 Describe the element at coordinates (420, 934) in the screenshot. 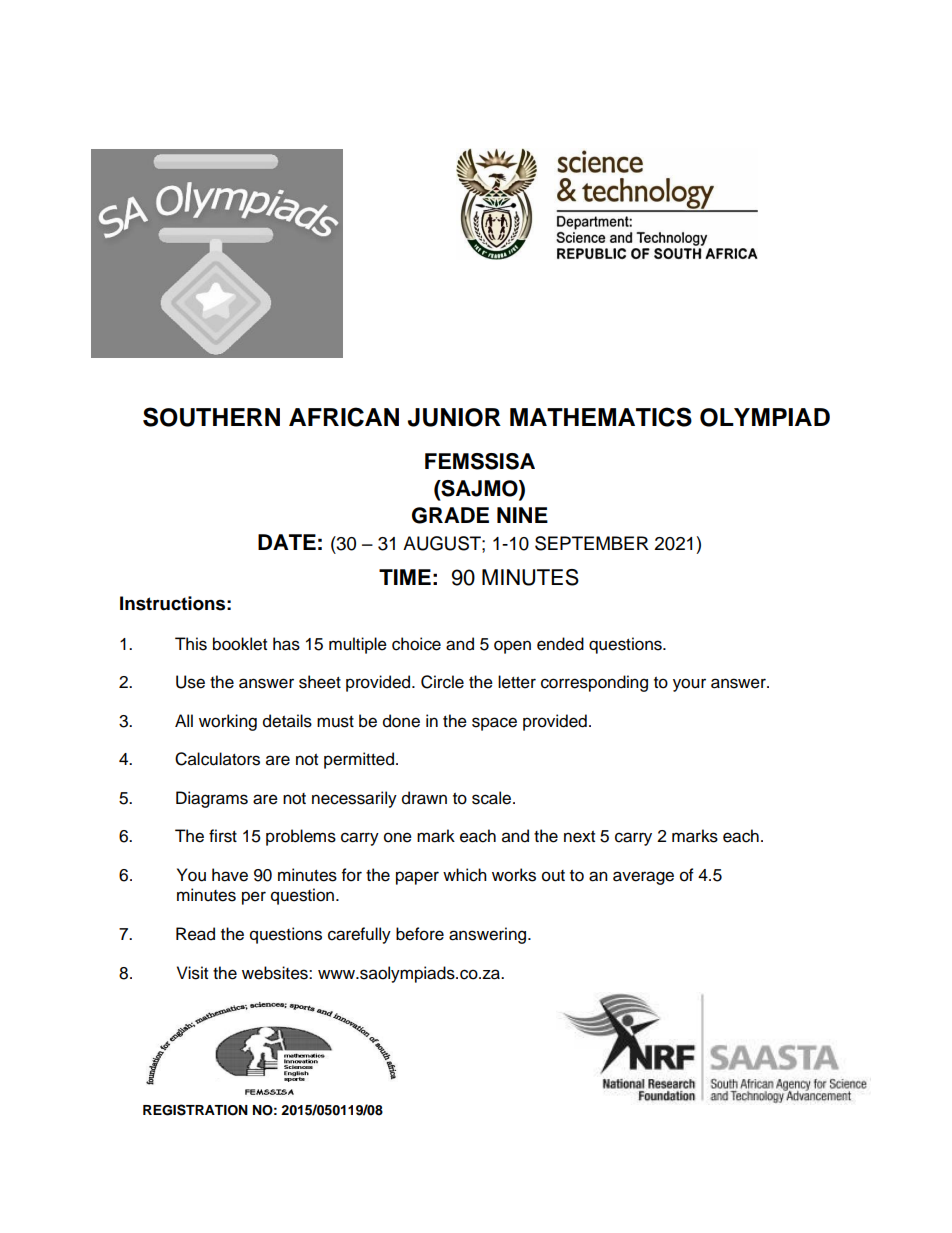

I see `before` at that location.
